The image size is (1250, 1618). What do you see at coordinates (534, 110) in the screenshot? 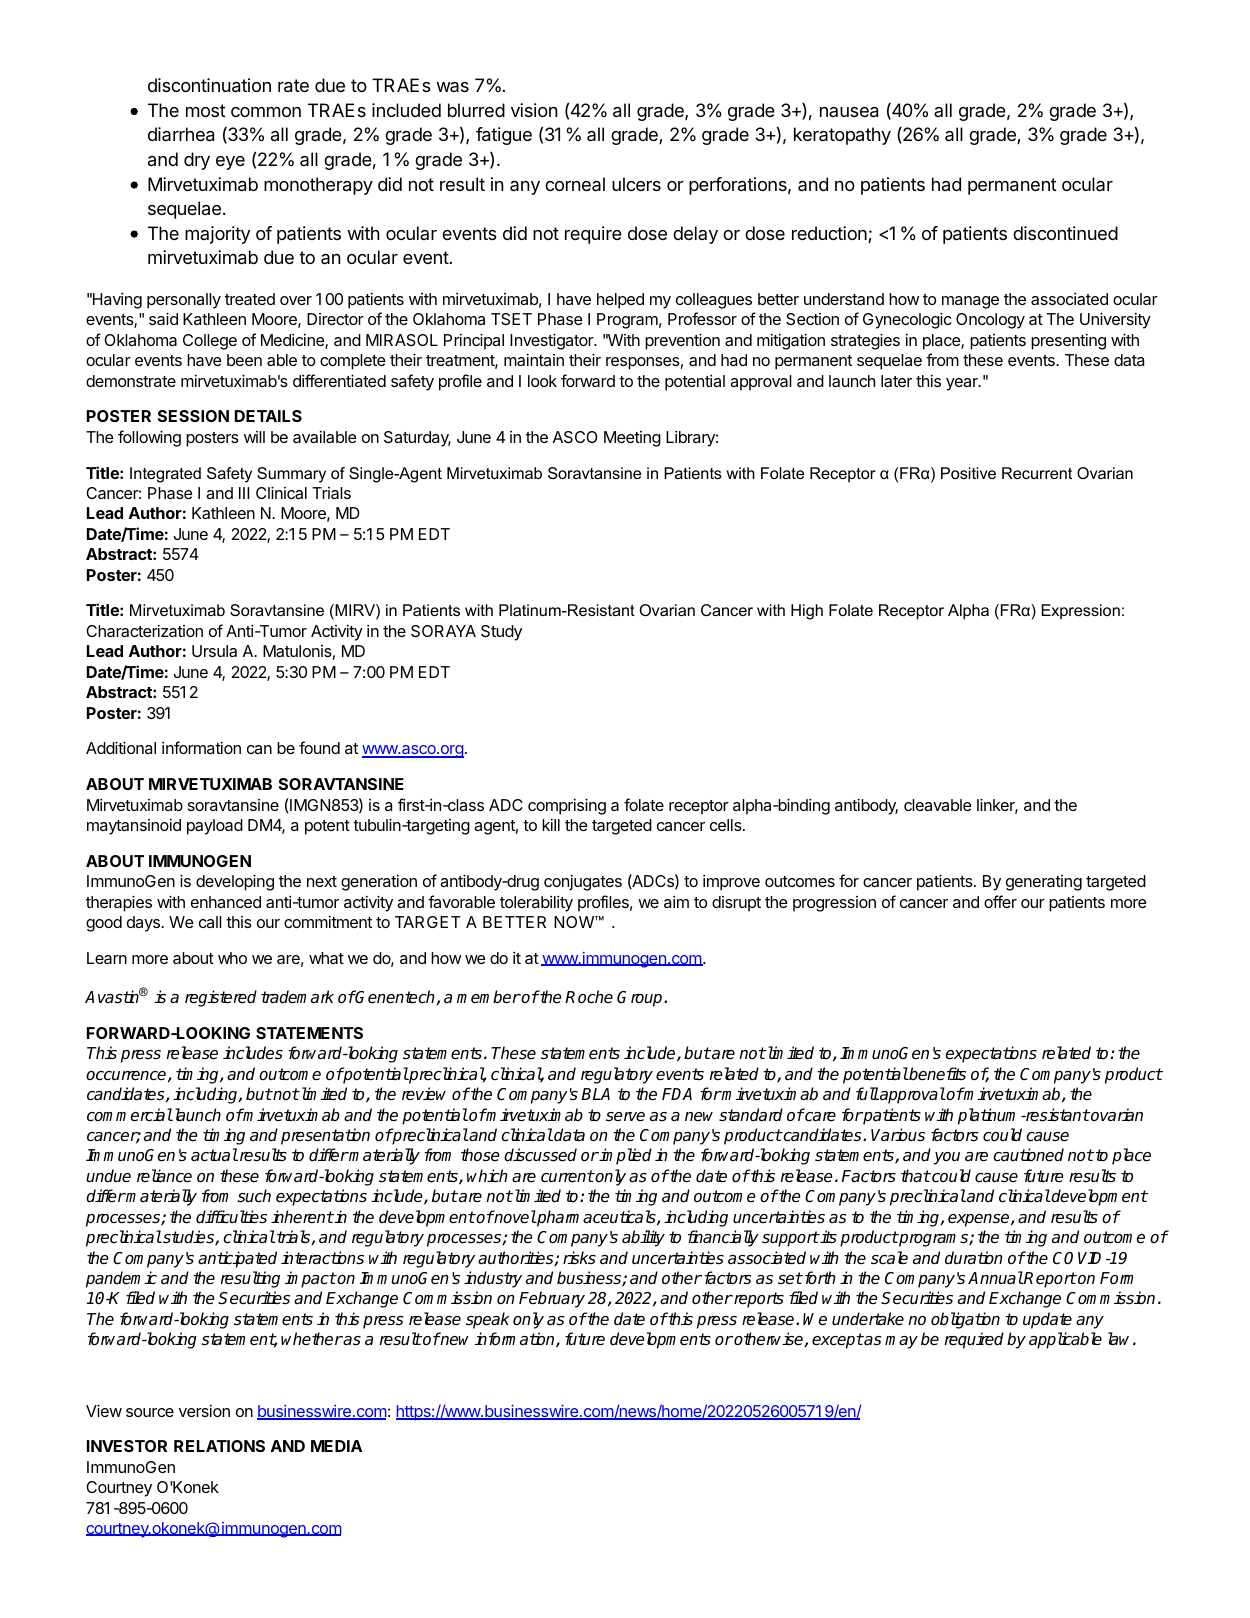
I see `vision` at bounding box center [534, 110].
